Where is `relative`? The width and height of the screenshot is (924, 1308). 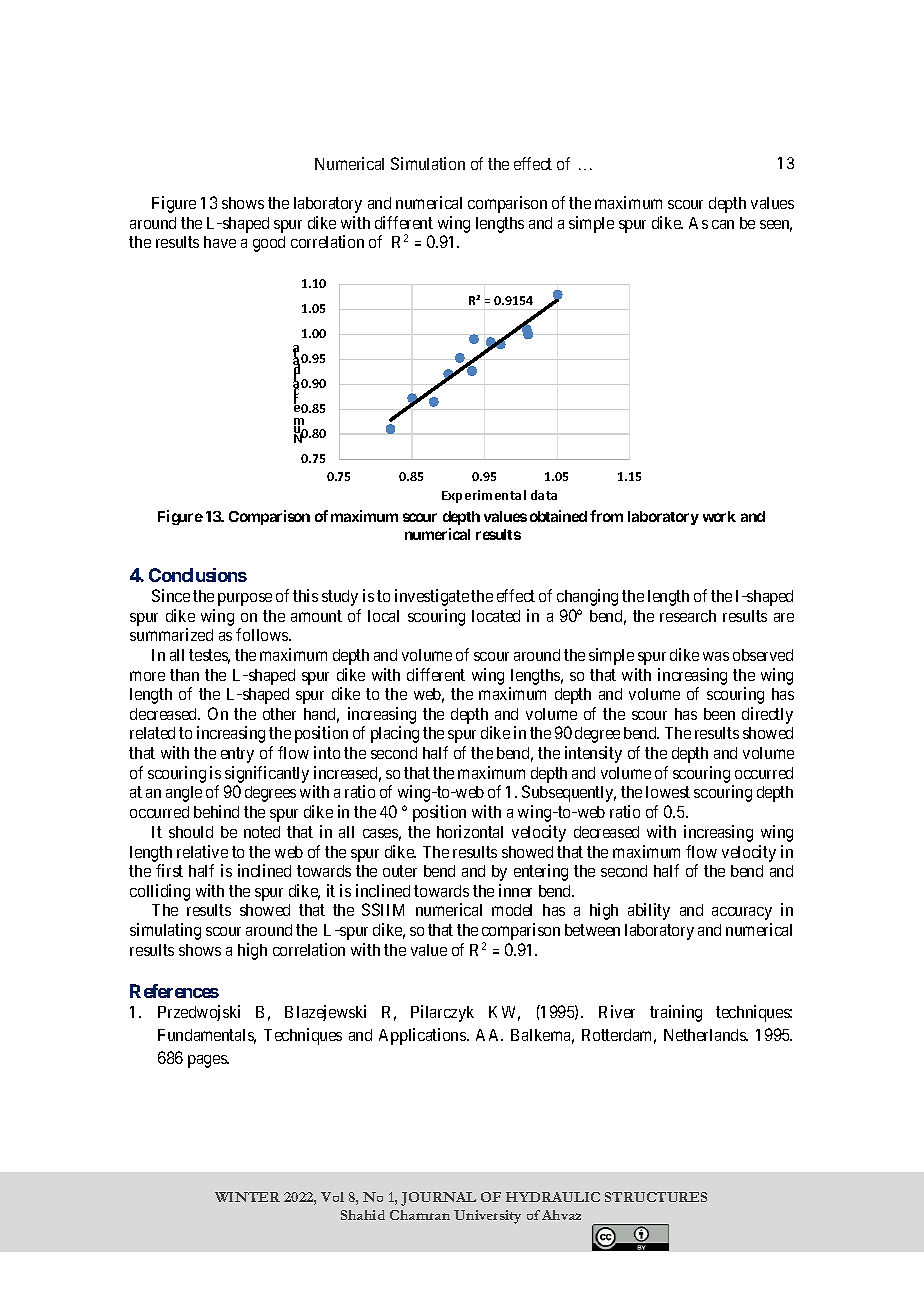 relative is located at coordinates (202, 851).
